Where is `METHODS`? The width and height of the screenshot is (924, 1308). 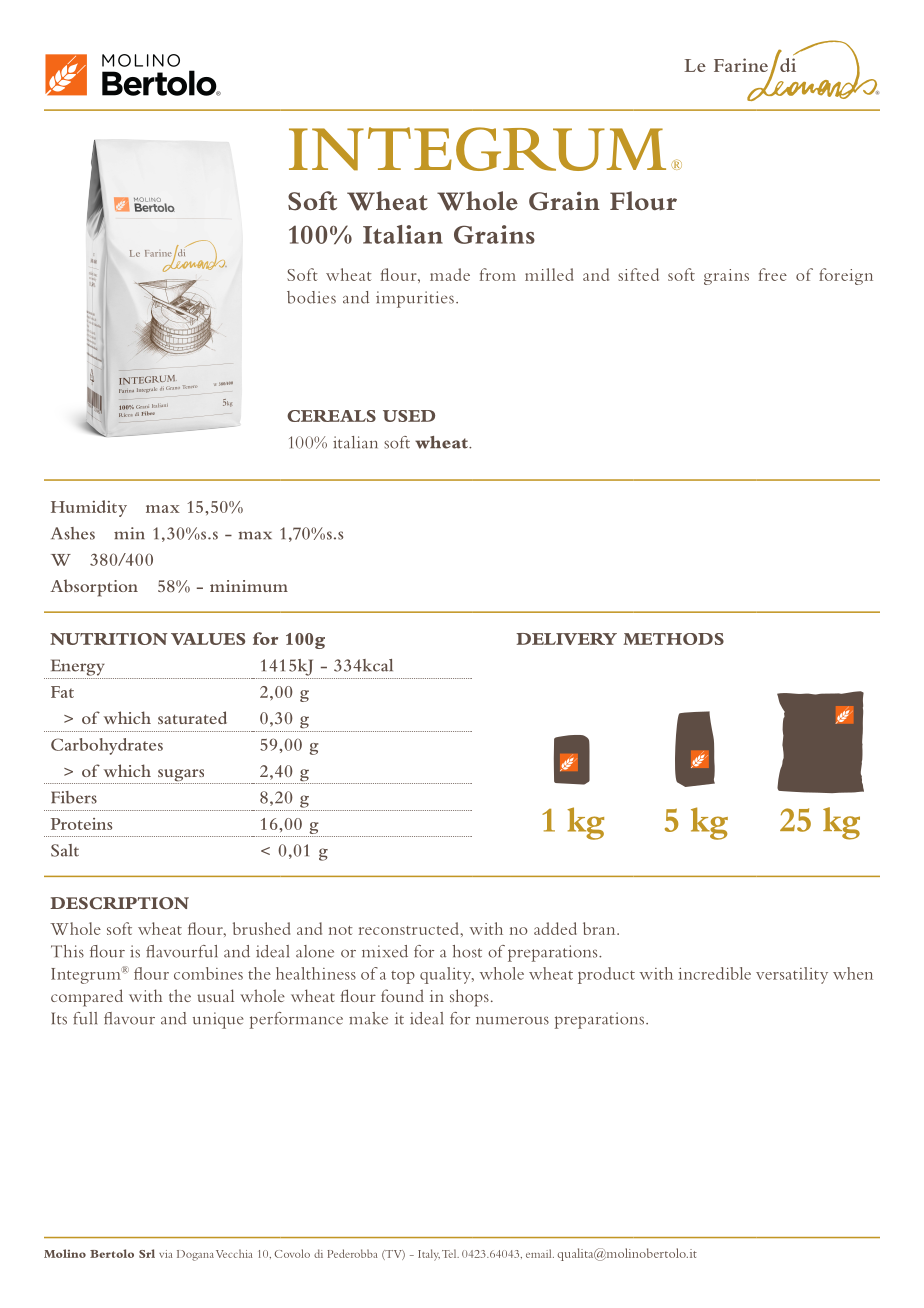
METHODS is located at coordinates (673, 639).
